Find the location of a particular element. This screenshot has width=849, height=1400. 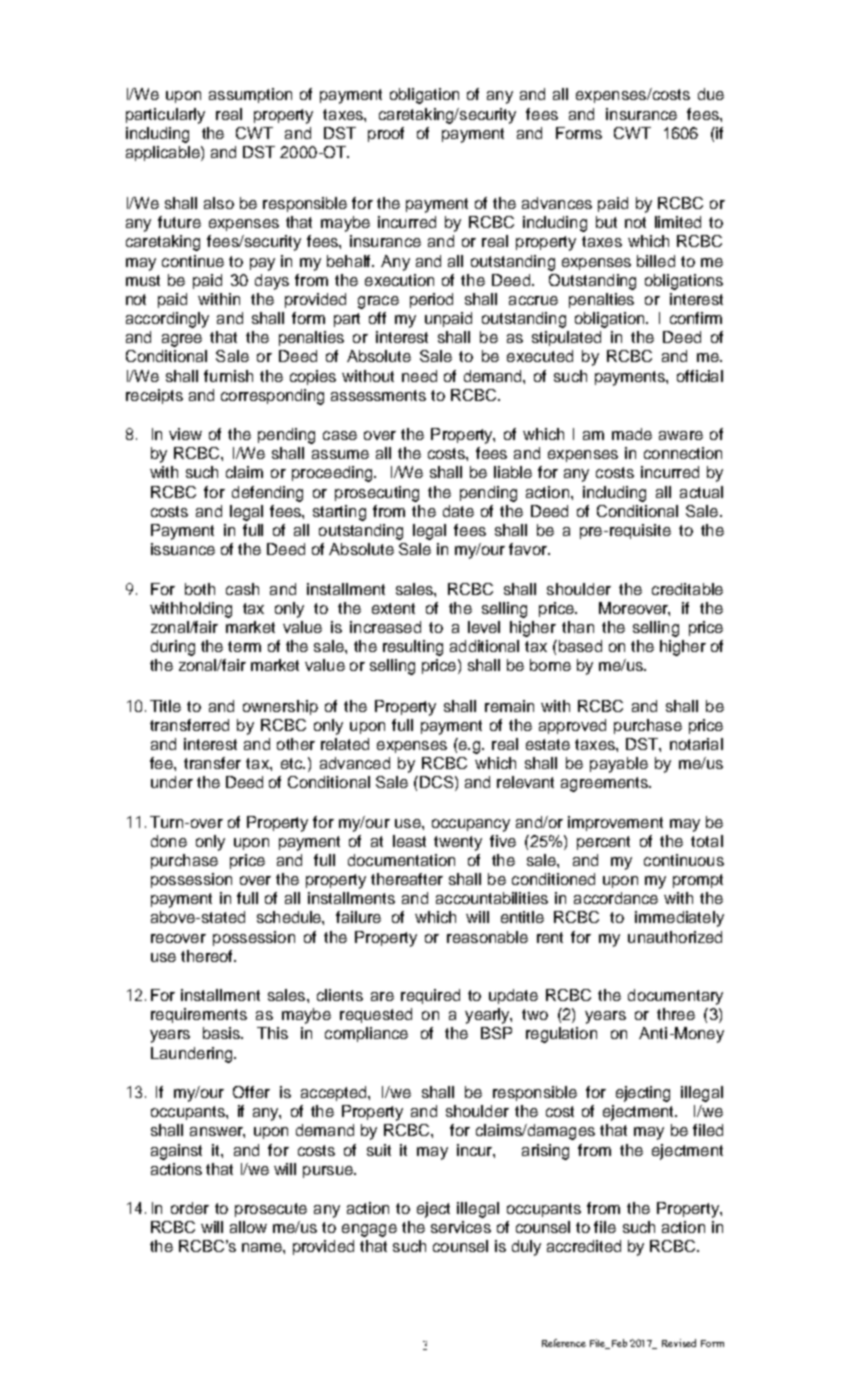

term is located at coordinates (244, 646).
